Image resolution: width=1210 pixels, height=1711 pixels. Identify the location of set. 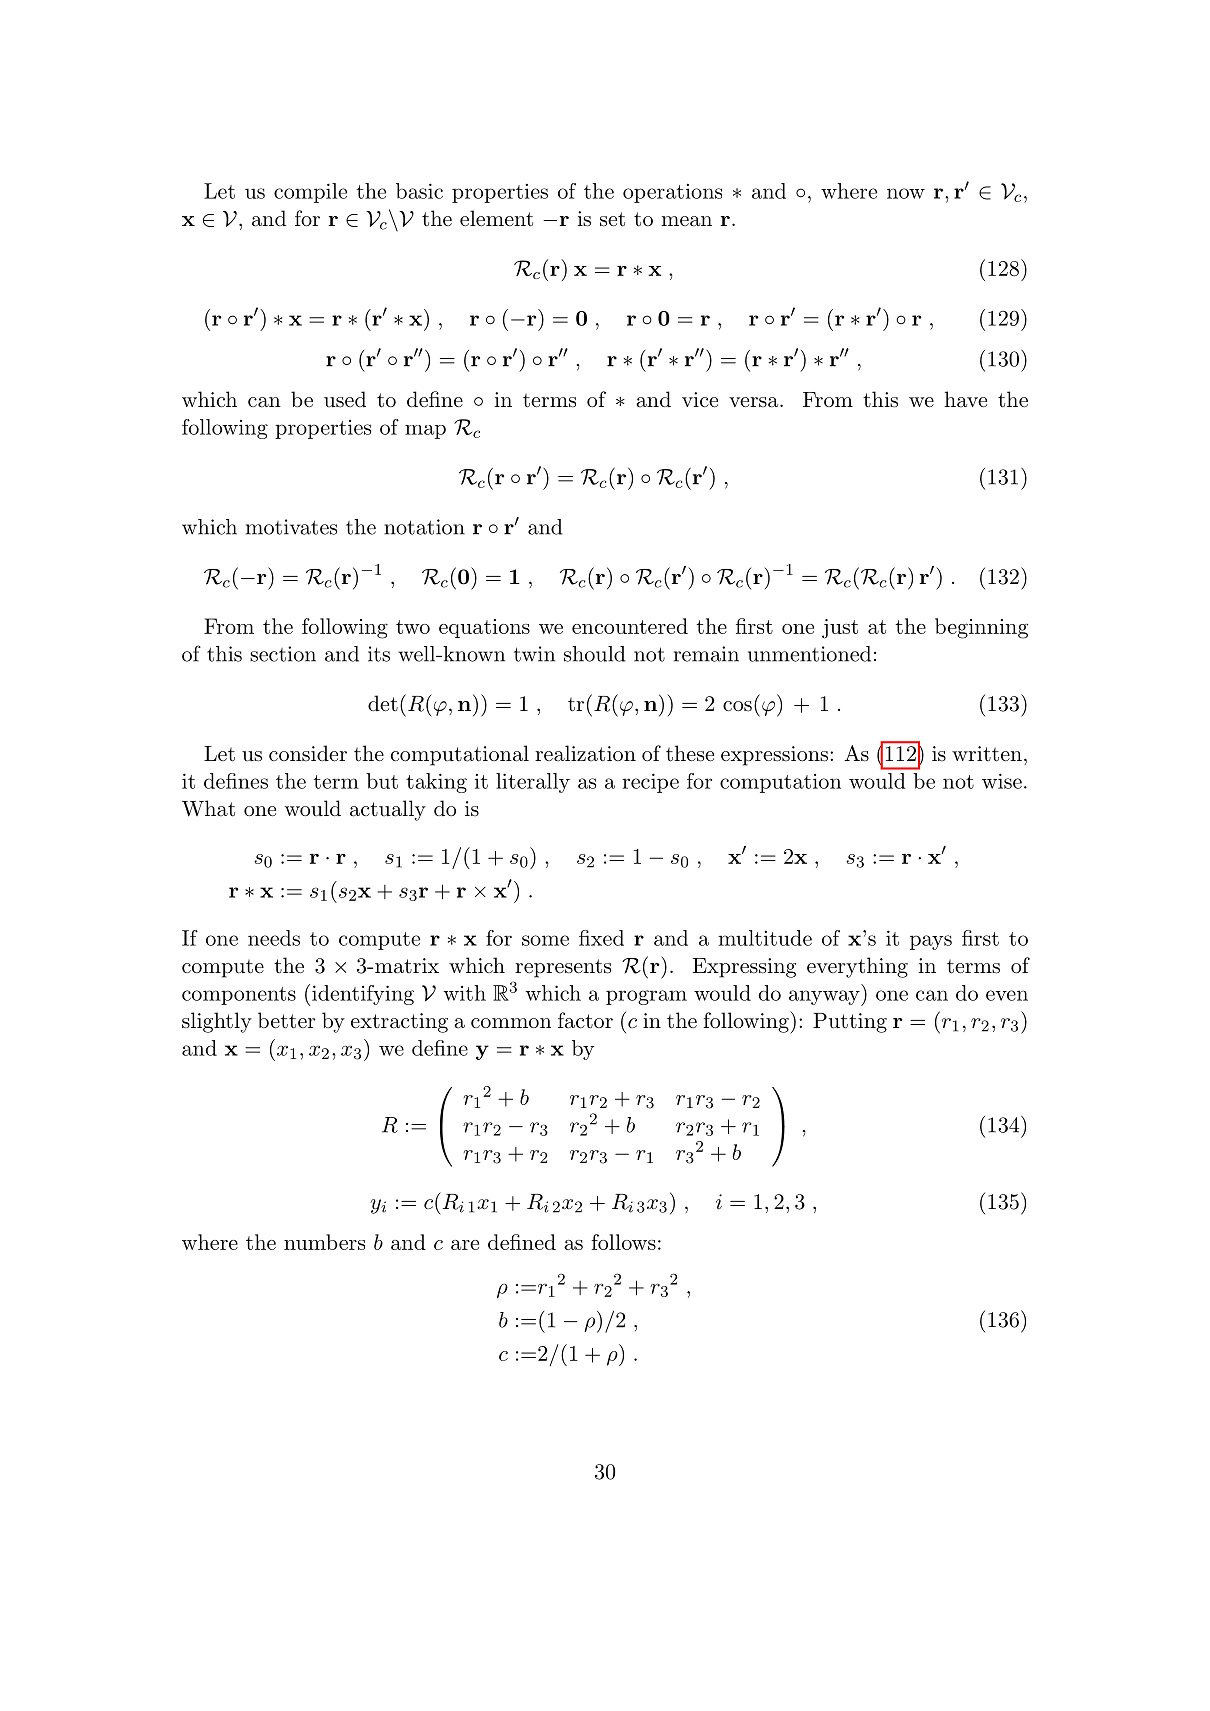
(612, 219).
